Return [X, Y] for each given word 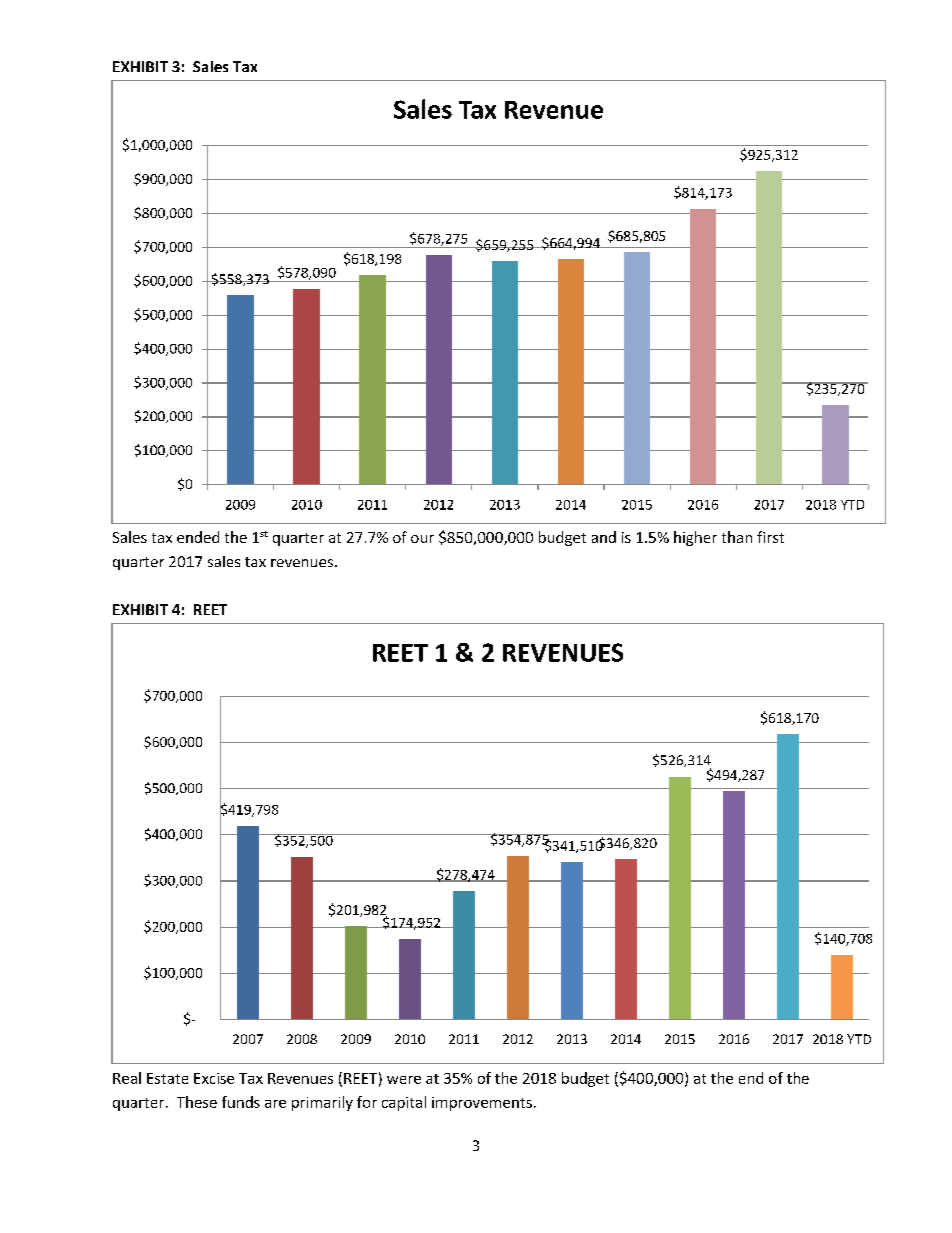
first [770, 537]
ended [198, 537]
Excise [214, 1078]
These [197, 1102]
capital [404, 1103]
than [737, 537]
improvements [482, 1104]
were [404, 1080]
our [422, 539]
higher [695, 538]
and [604, 537]
